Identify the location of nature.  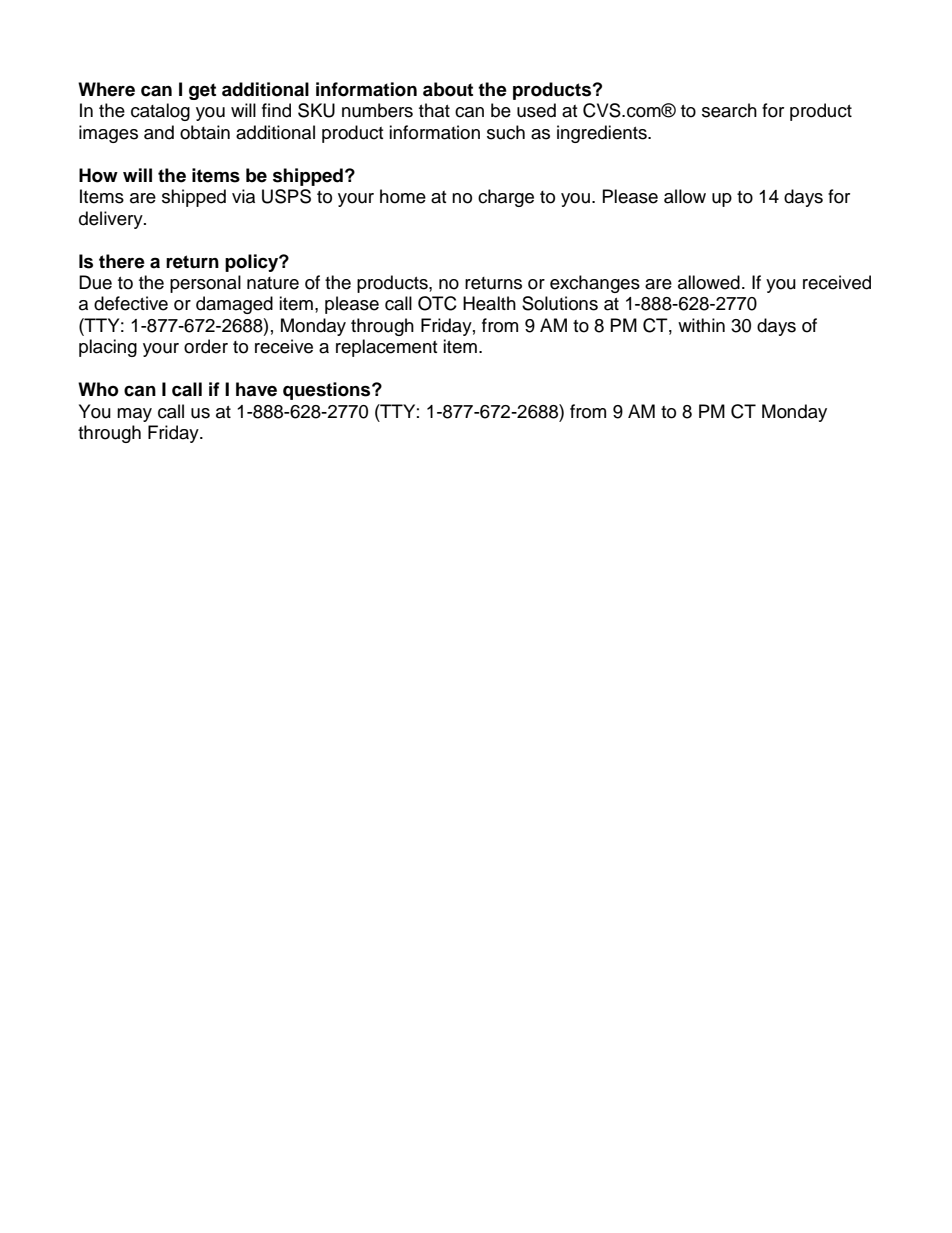
(273, 283).
